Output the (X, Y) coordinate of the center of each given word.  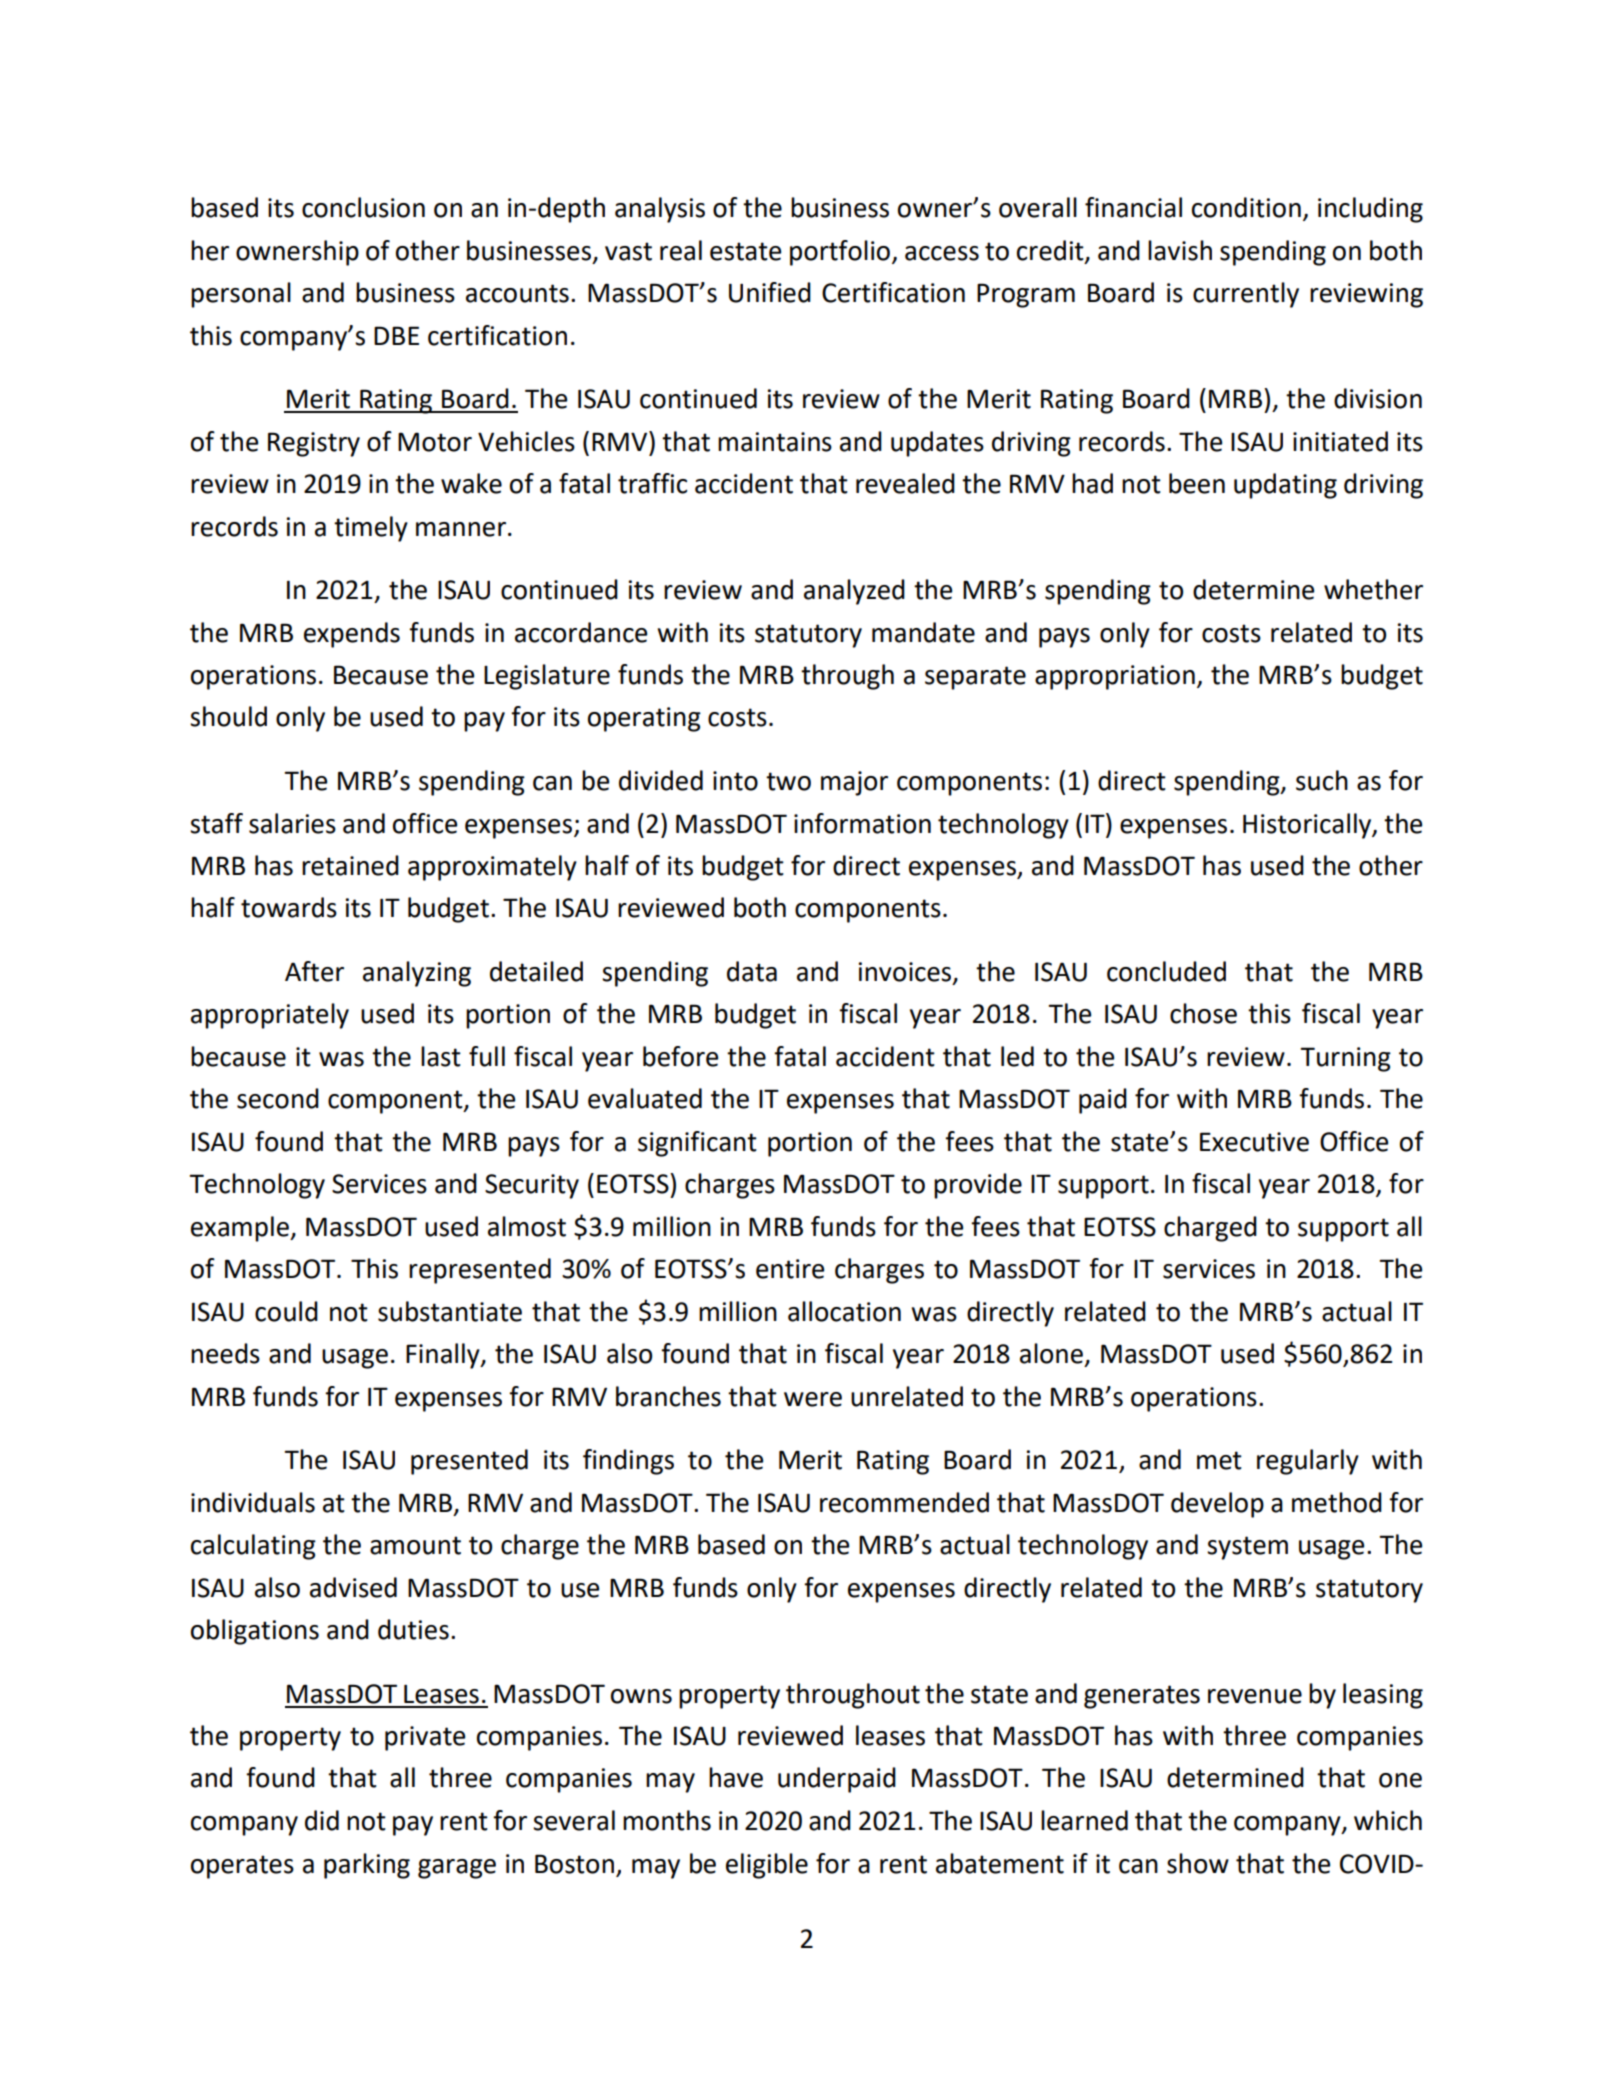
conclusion (363, 207)
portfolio (840, 253)
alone (1051, 1353)
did (322, 1820)
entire (790, 1269)
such (1322, 780)
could (286, 1311)
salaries (292, 823)
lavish (1180, 250)
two (788, 781)
